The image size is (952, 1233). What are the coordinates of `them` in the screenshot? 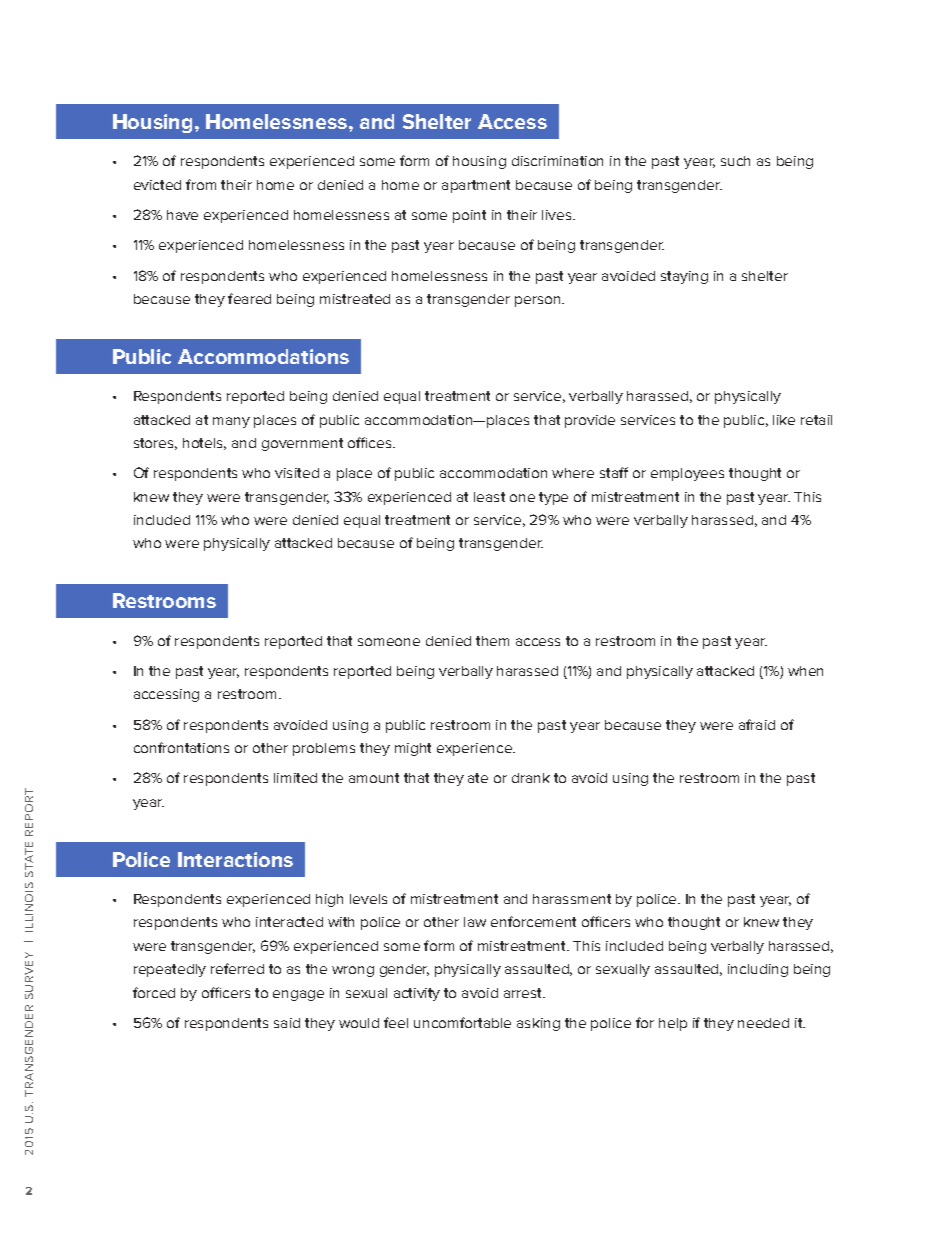 It's located at (492, 641).
